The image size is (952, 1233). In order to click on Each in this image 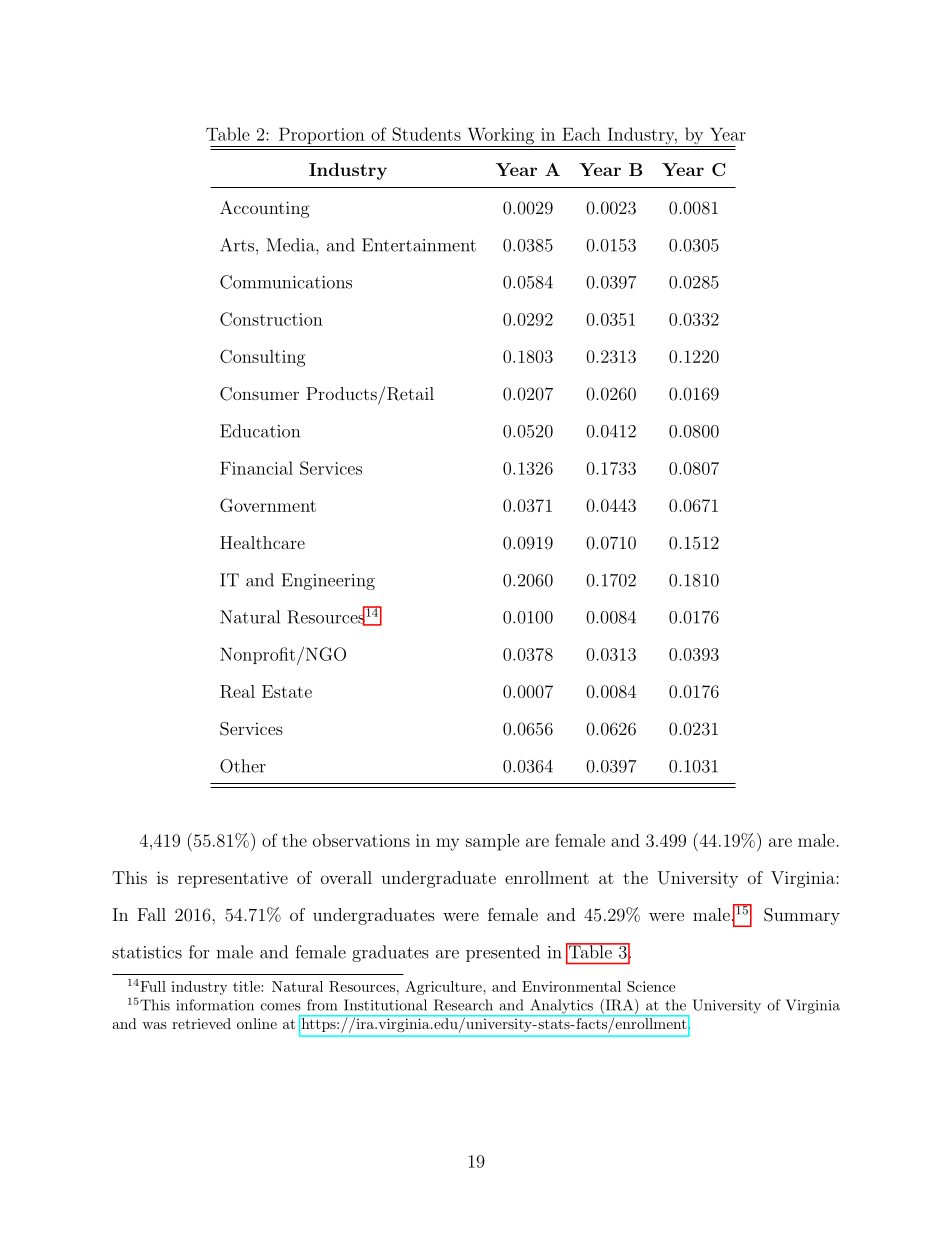, I will do `click(581, 134)`.
